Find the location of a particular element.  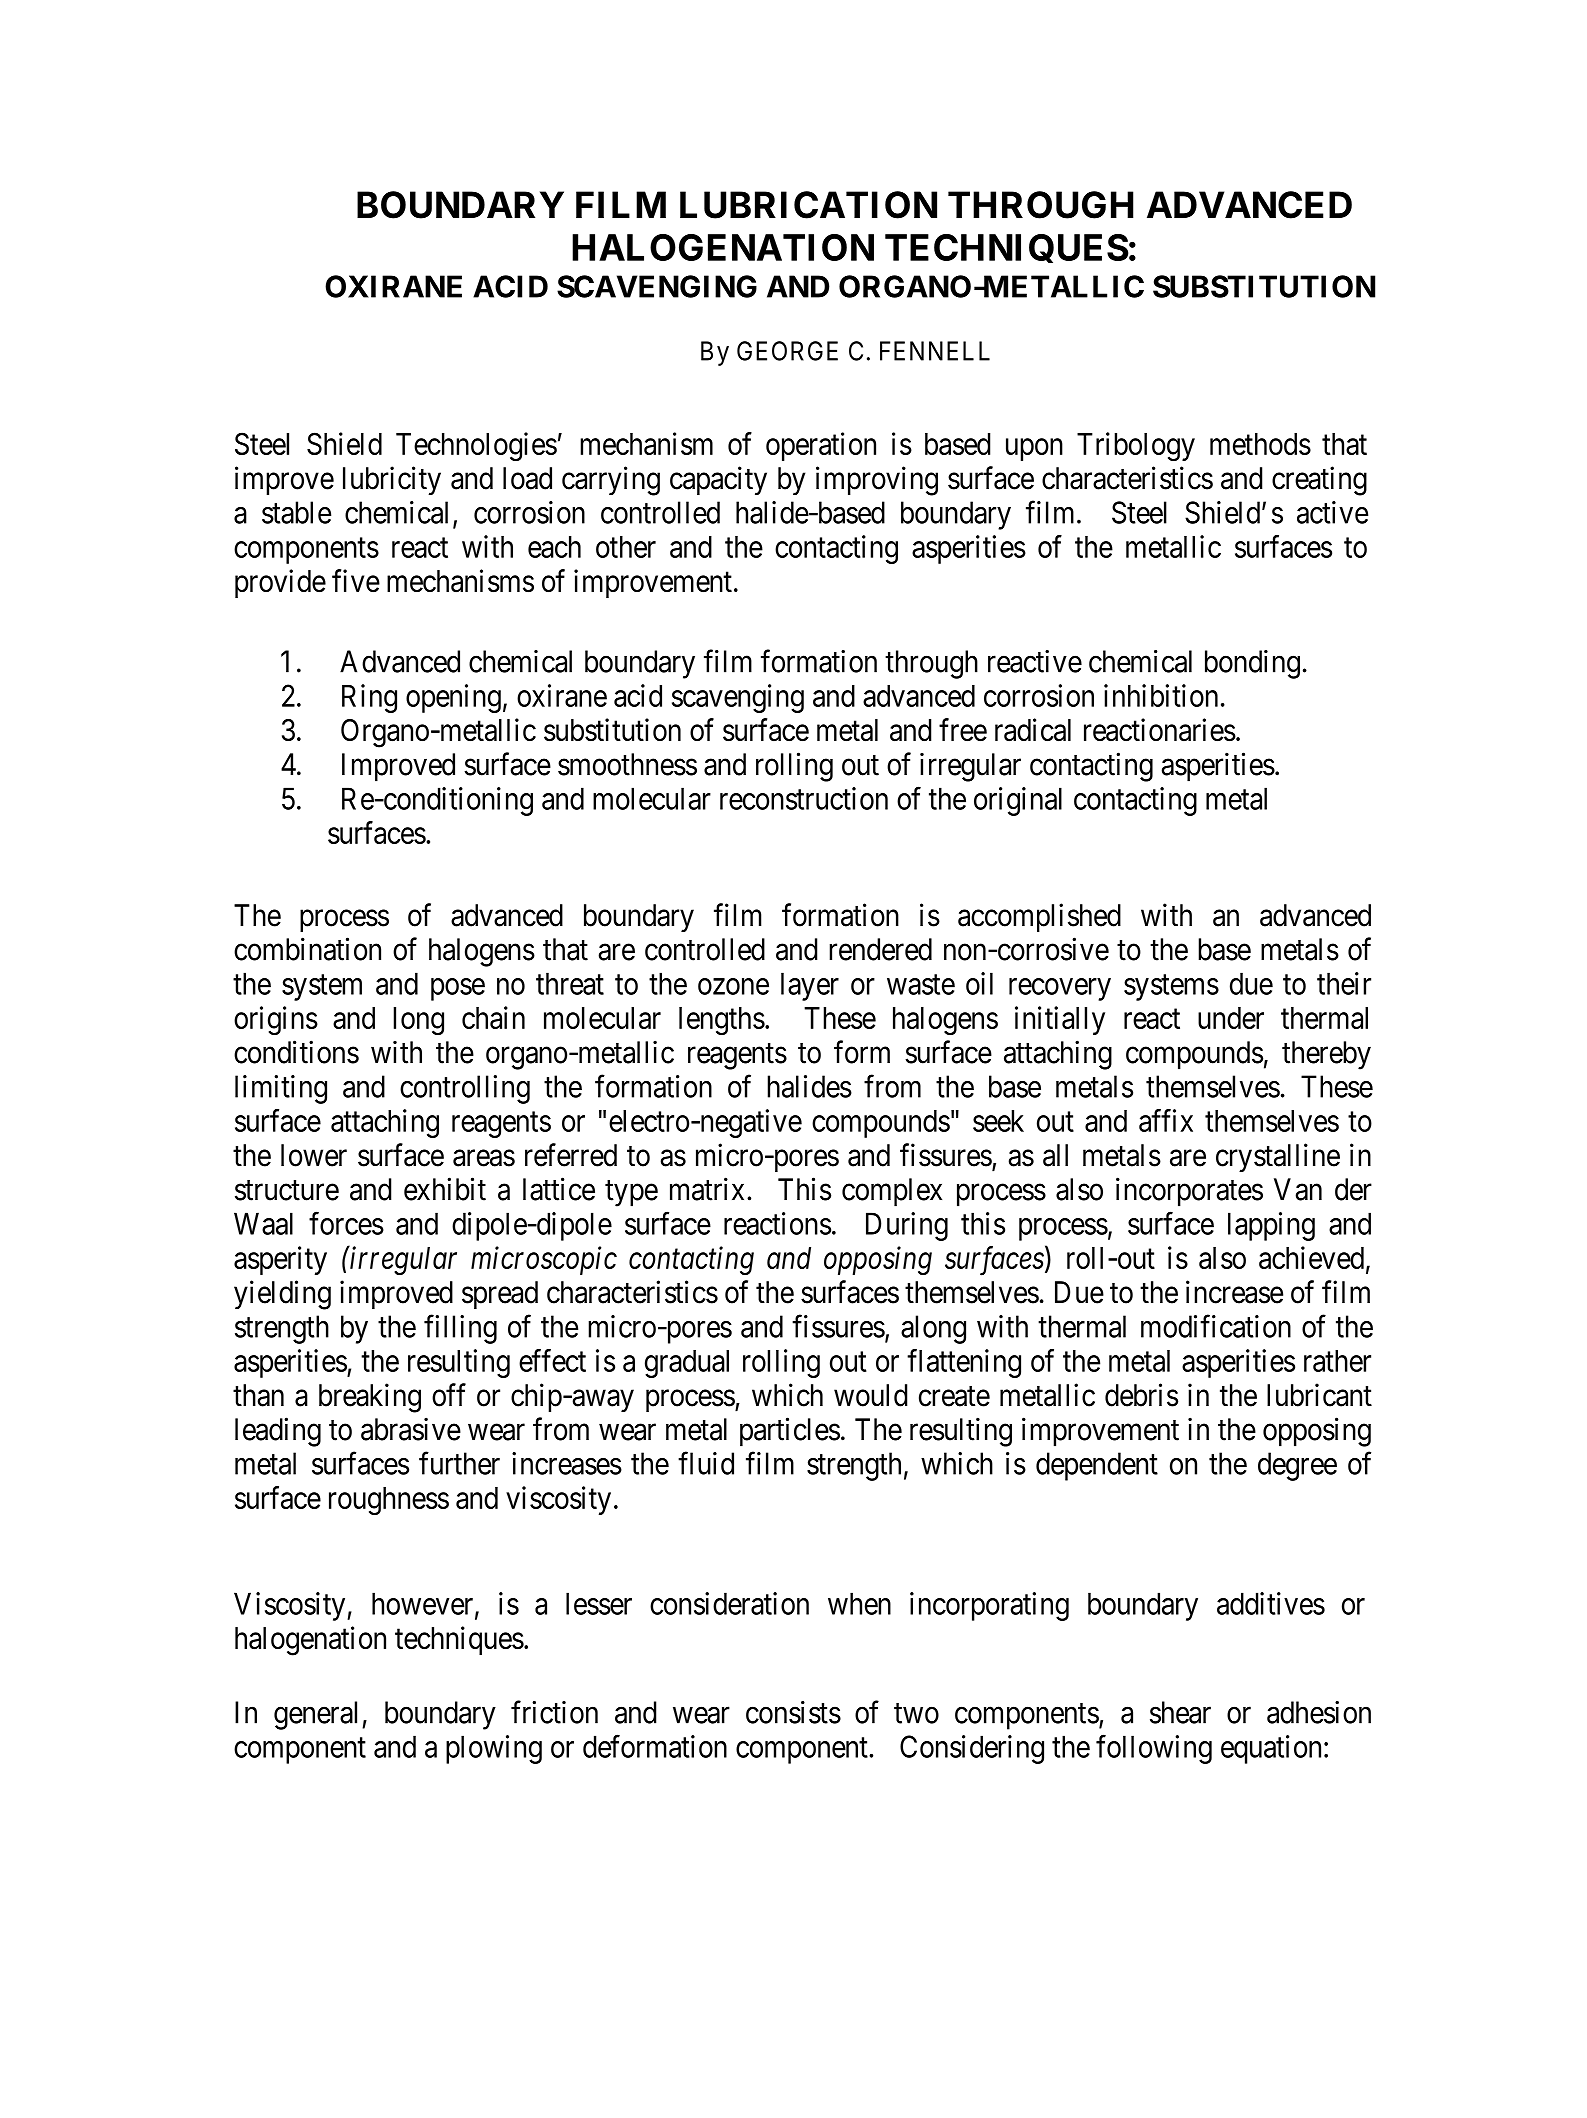

general is located at coordinates (318, 1715).
